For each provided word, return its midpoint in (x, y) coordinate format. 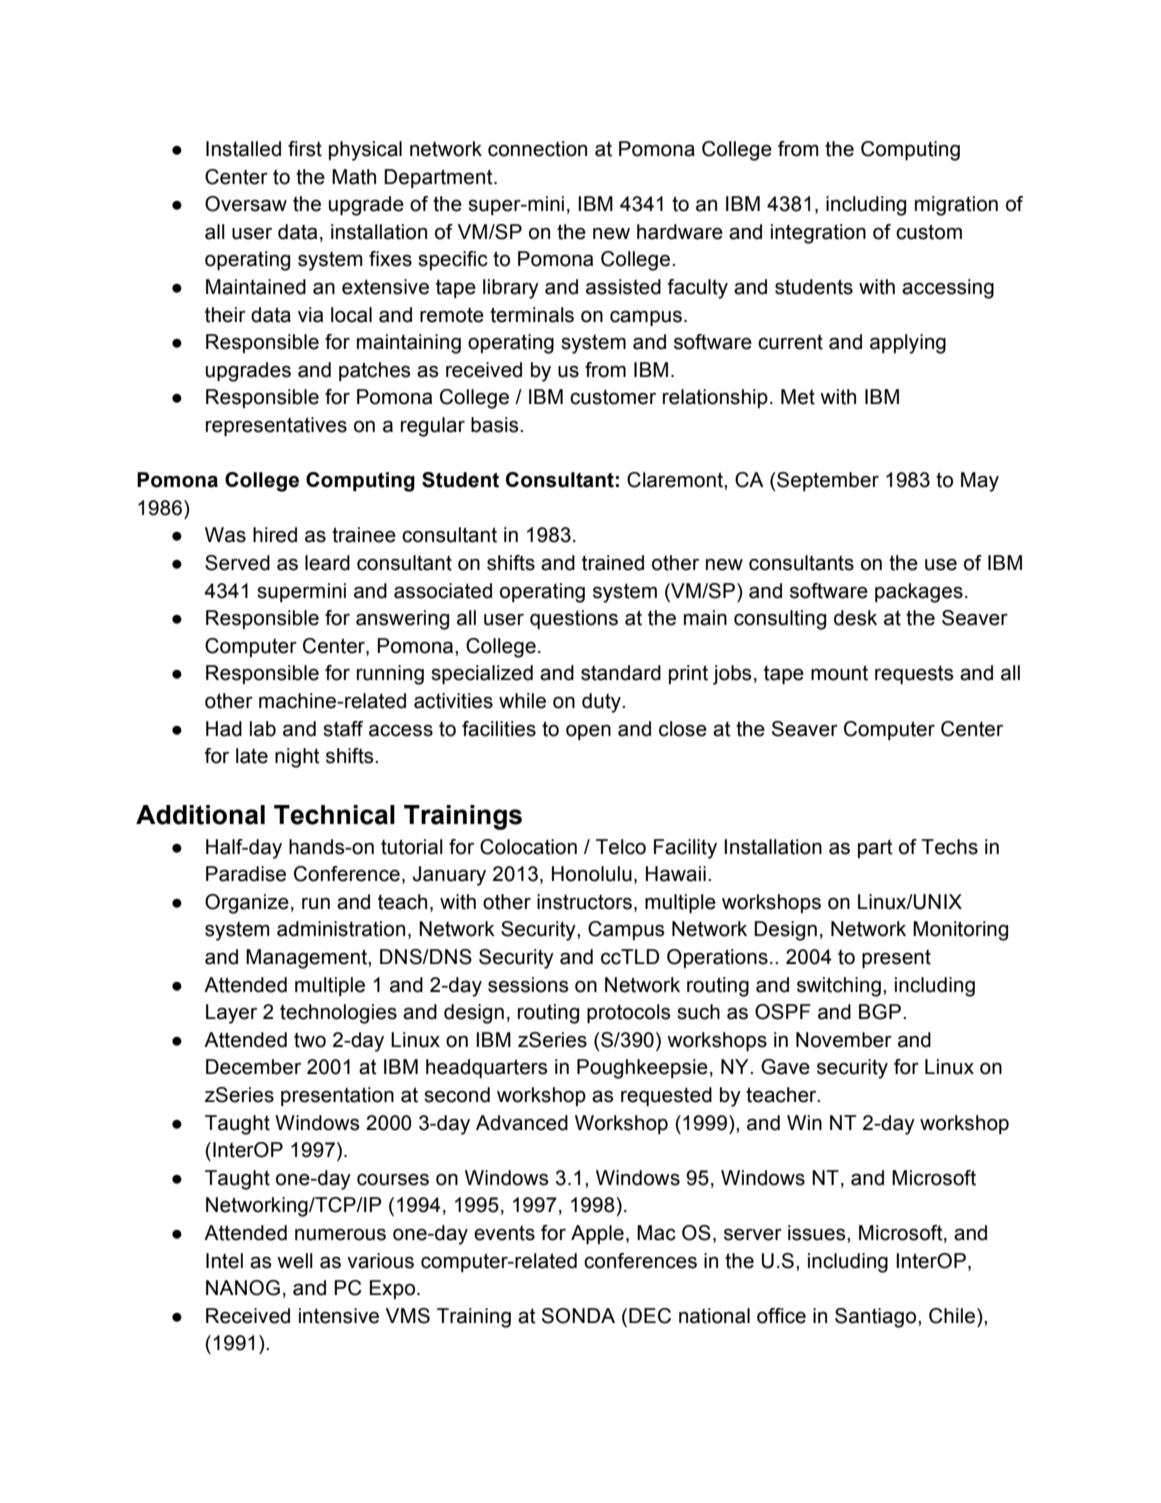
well (295, 1261)
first (305, 149)
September (827, 481)
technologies (338, 1014)
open (588, 732)
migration (956, 206)
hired (275, 535)
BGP (880, 1012)
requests (914, 674)
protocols (629, 1013)
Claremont (676, 480)
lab (263, 729)
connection (537, 149)
